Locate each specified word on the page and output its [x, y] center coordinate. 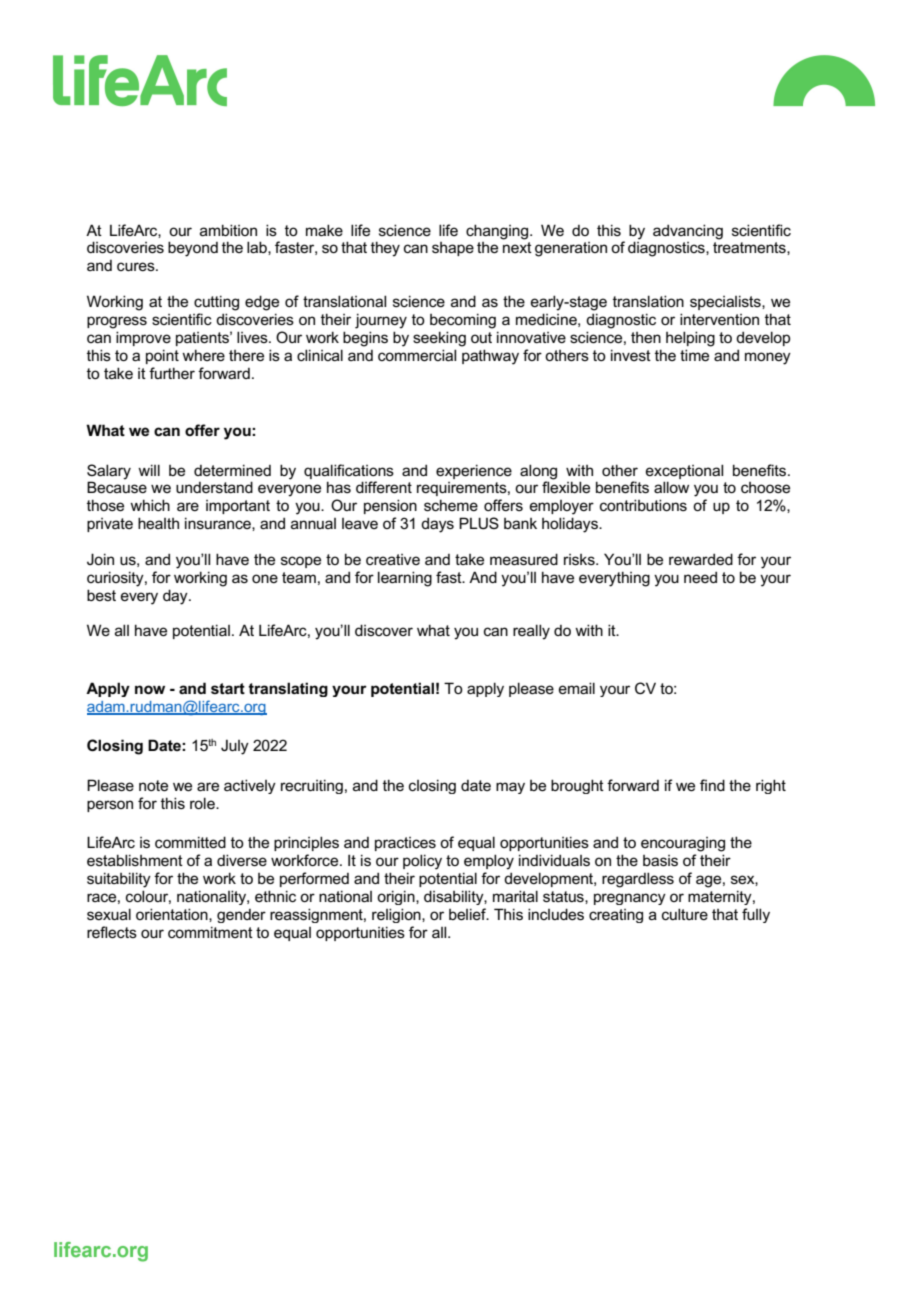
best [101, 595]
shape [453, 249]
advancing [688, 232]
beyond [193, 249]
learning [405, 579]
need [700, 577]
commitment [210, 932]
